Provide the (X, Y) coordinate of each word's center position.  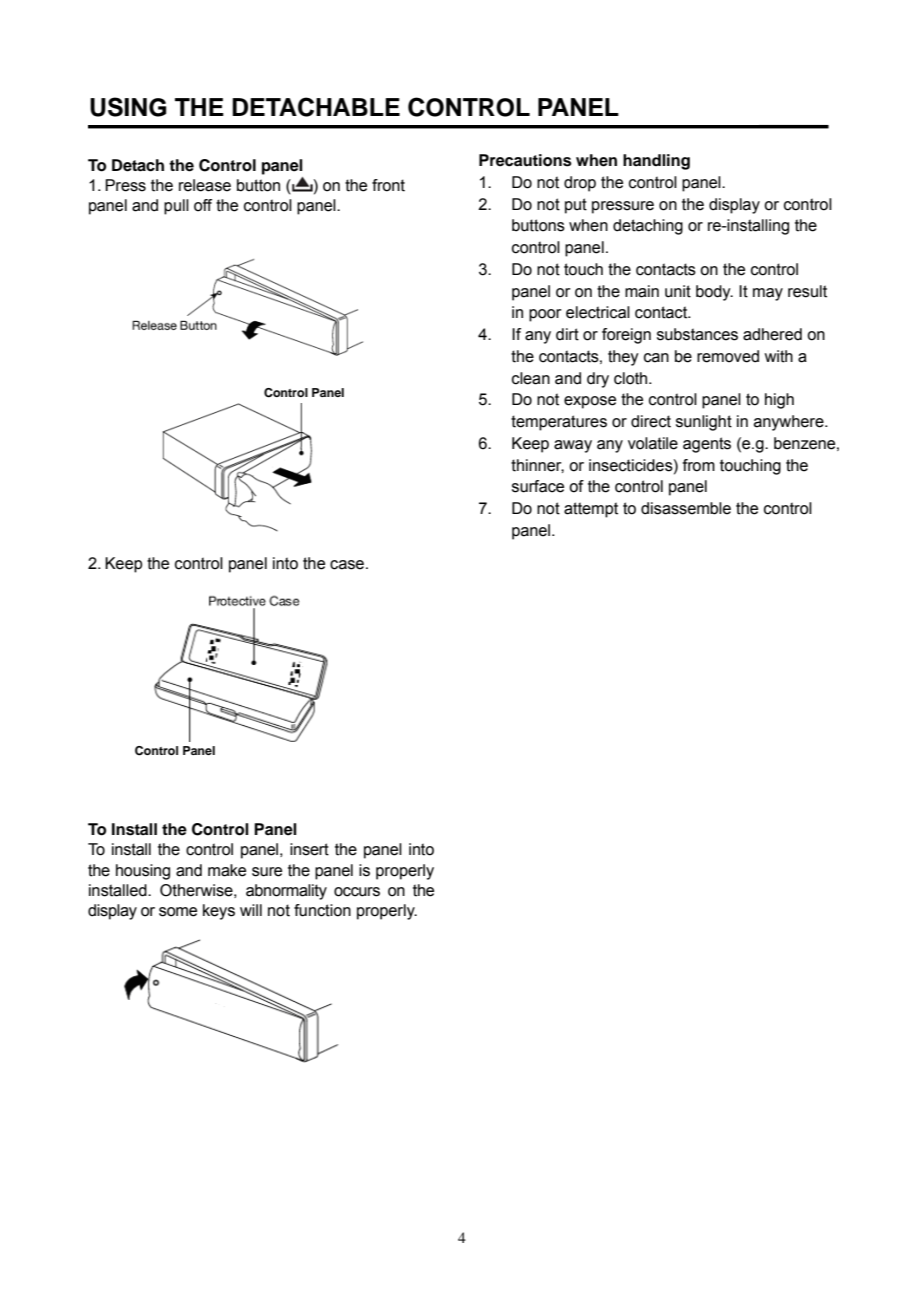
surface (538, 486)
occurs (357, 892)
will (251, 910)
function (322, 910)
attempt (591, 510)
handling (656, 162)
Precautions (525, 160)
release (205, 185)
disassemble (686, 508)
